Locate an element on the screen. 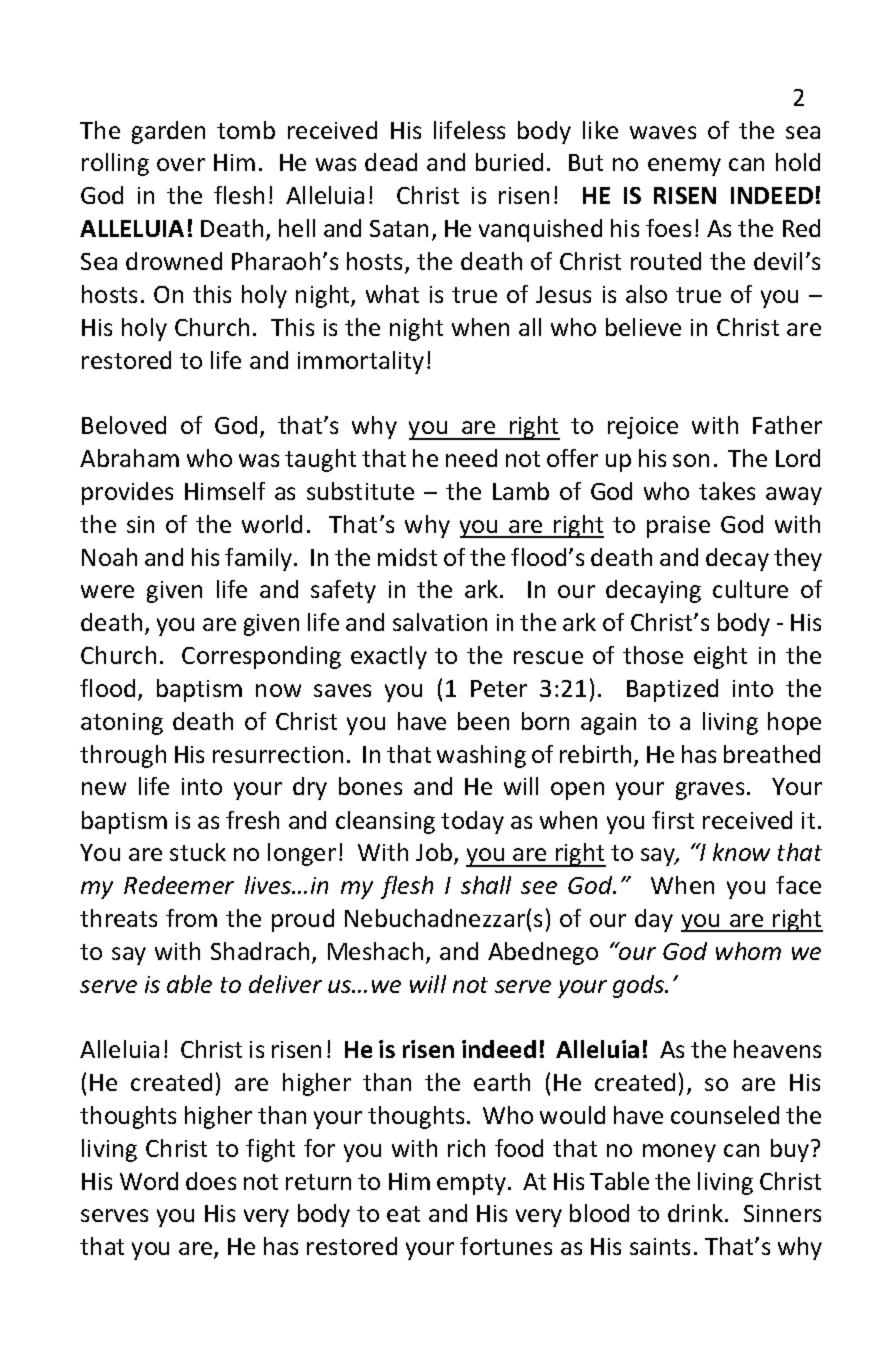 The image size is (887, 1372). enemy is located at coordinates (684, 167).
